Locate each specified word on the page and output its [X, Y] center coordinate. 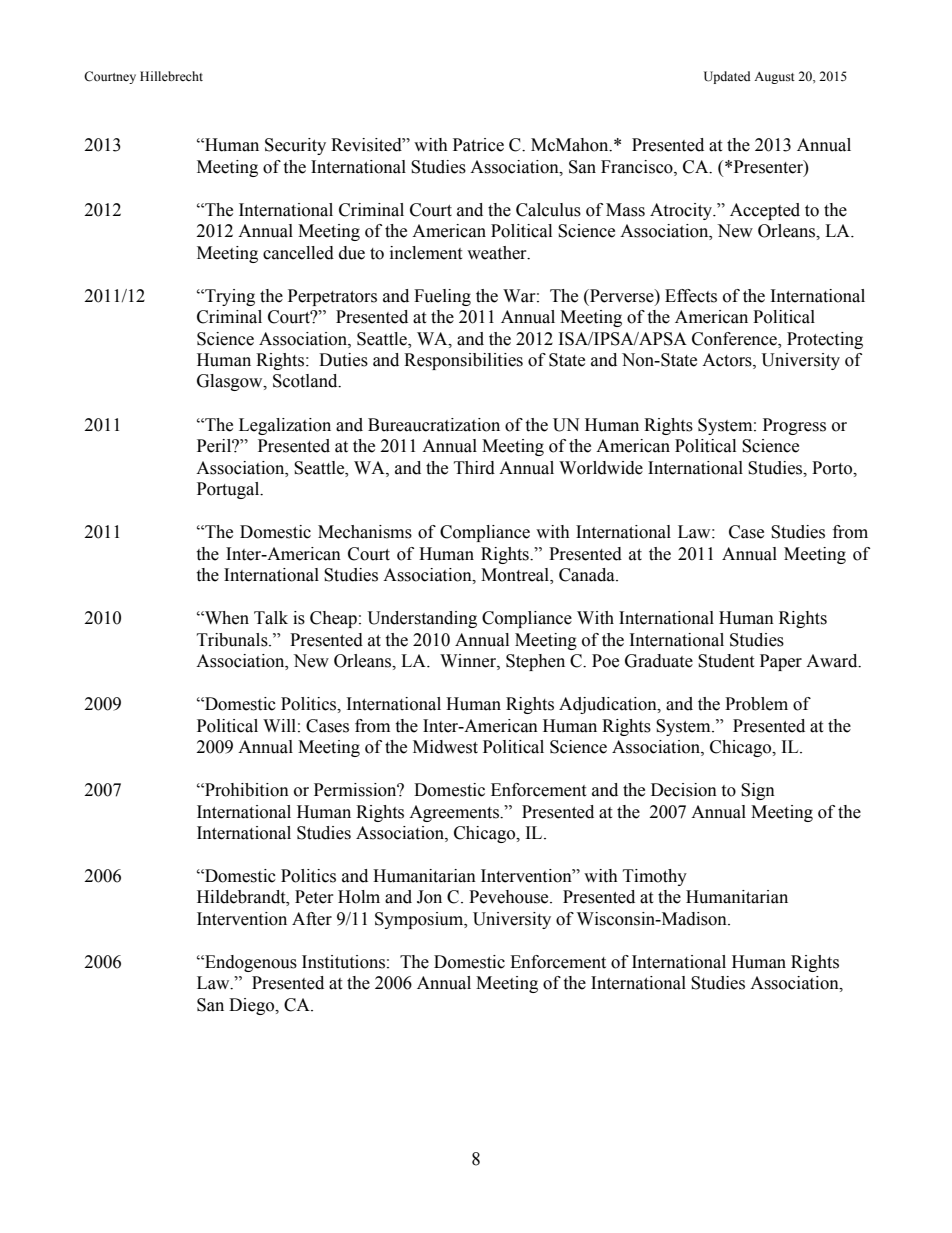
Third [474, 468]
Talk [271, 618]
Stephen [535, 662]
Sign [758, 791]
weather [498, 253]
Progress [794, 426]
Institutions [343, 962]
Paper [781, 662]
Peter [314, 897]
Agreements [455, 813]
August [774, 77]
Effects [691, 296]
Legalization [285, 426]
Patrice [478, 145]
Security [295, 146]
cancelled [298, 253]
